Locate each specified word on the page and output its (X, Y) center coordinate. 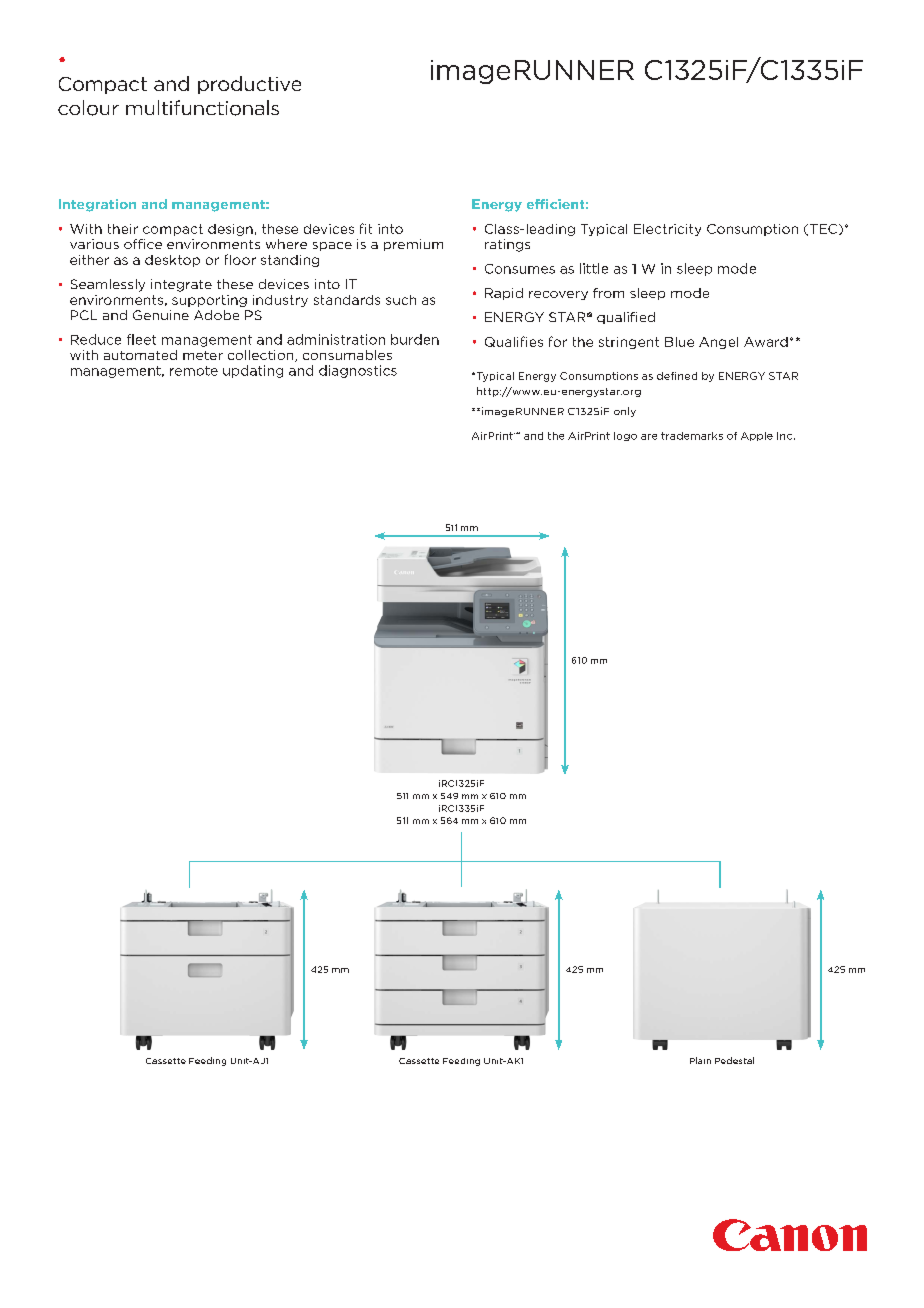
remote (194, 371)
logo (625, 436)
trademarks (692, 436)
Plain (700, 1060)
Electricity (667, 230)
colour (88, 108)
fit (366, 228)
